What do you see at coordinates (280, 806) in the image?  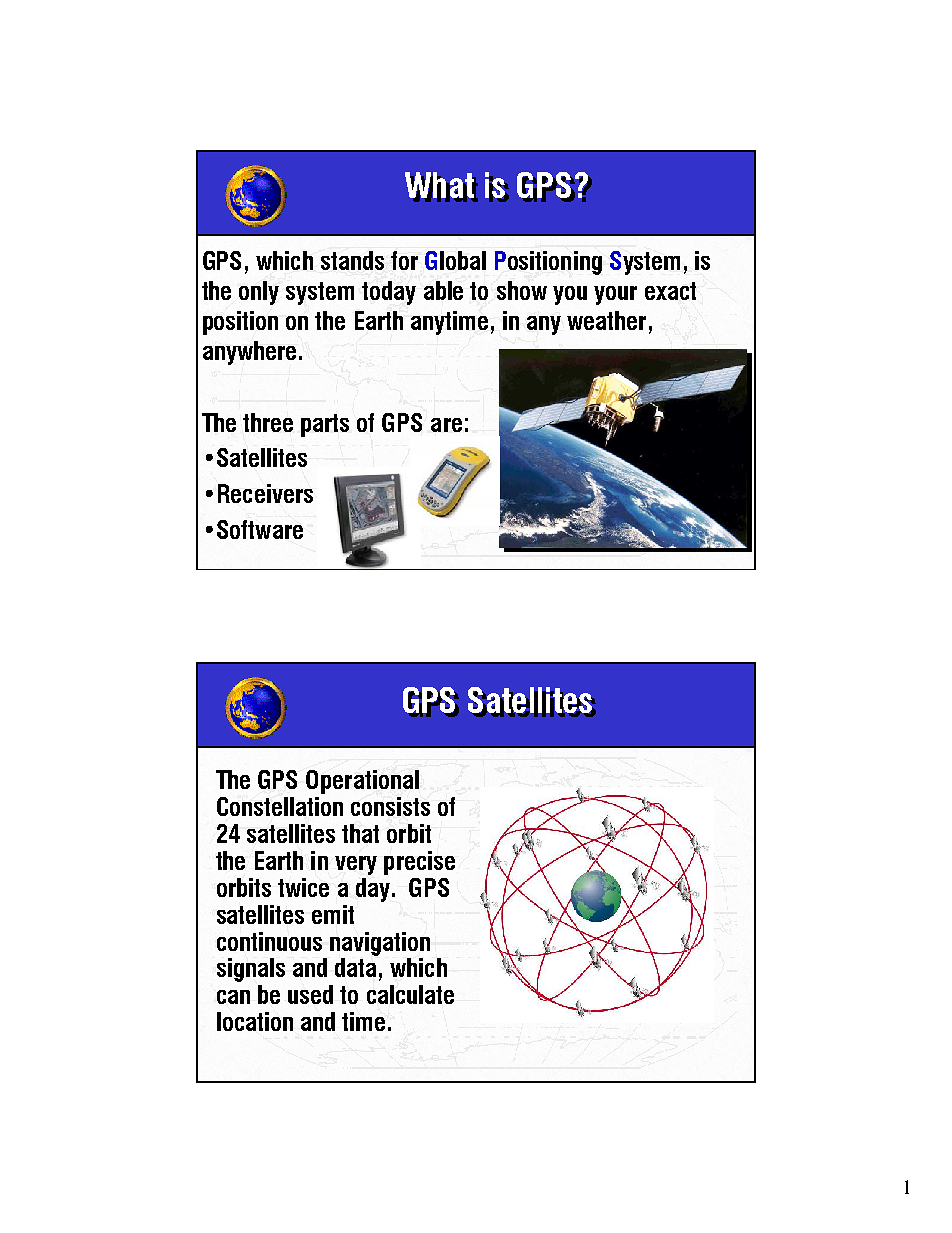 I see `Constellation` at bounding box center [280, 806].
